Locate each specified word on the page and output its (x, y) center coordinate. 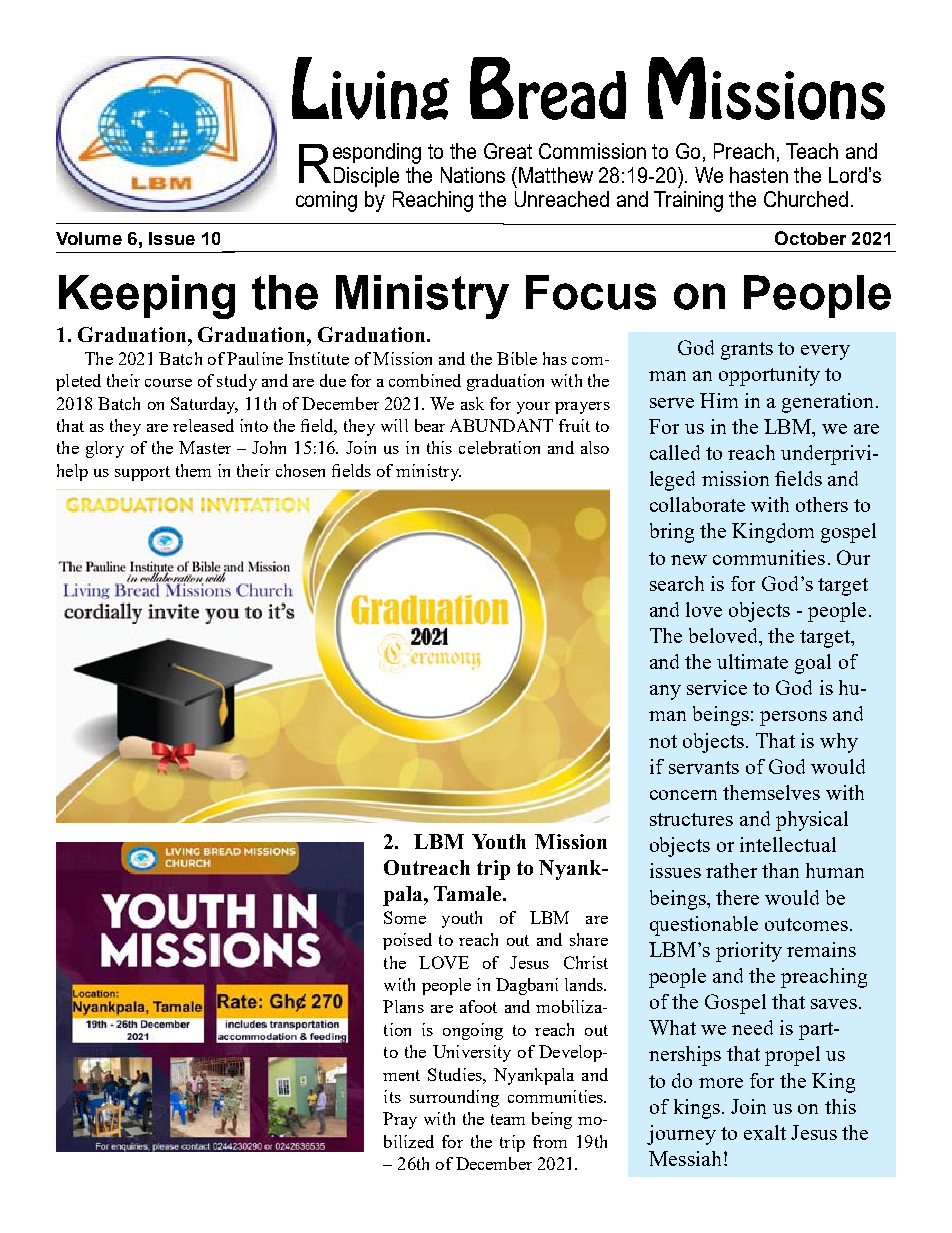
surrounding (454, 1098)
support (142, 473)
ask (472, 403)
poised (407, 941)
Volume (89, 238)
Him (719, 400)
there (737, 897)
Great (508, 151)
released (203, 425)
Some (405, 917)
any (665, 692)
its (392, 1096)
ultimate (752, 661)
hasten (759, 175)
